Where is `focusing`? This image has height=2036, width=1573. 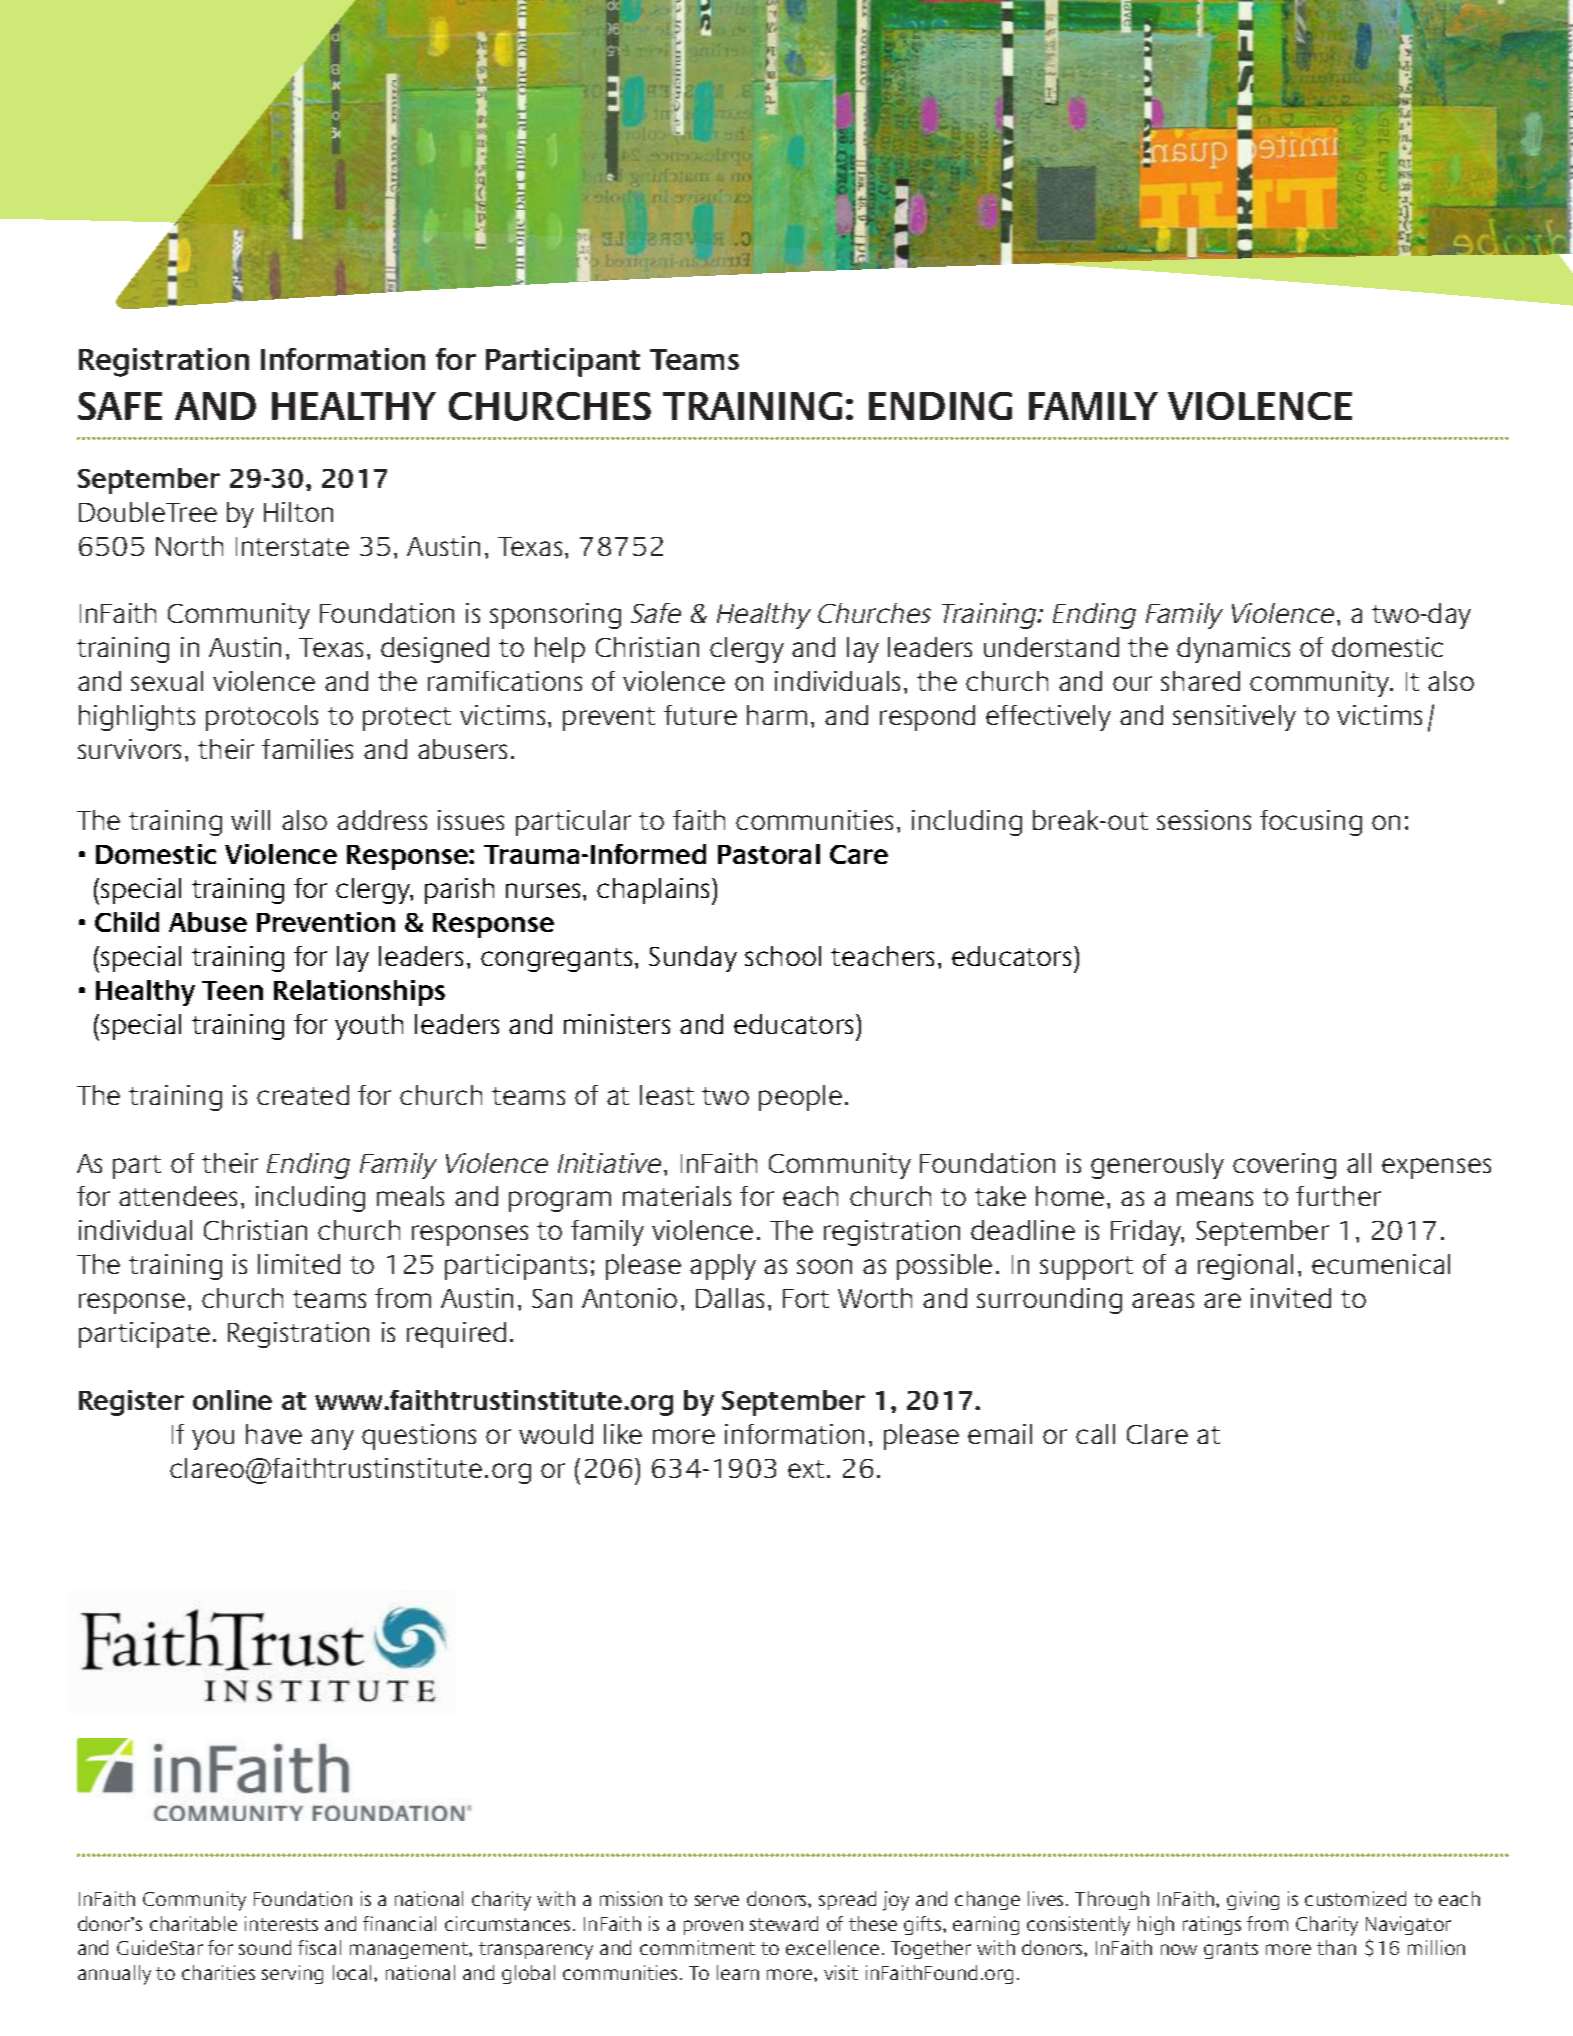 focusing is located at coordinates (1311, 823).
